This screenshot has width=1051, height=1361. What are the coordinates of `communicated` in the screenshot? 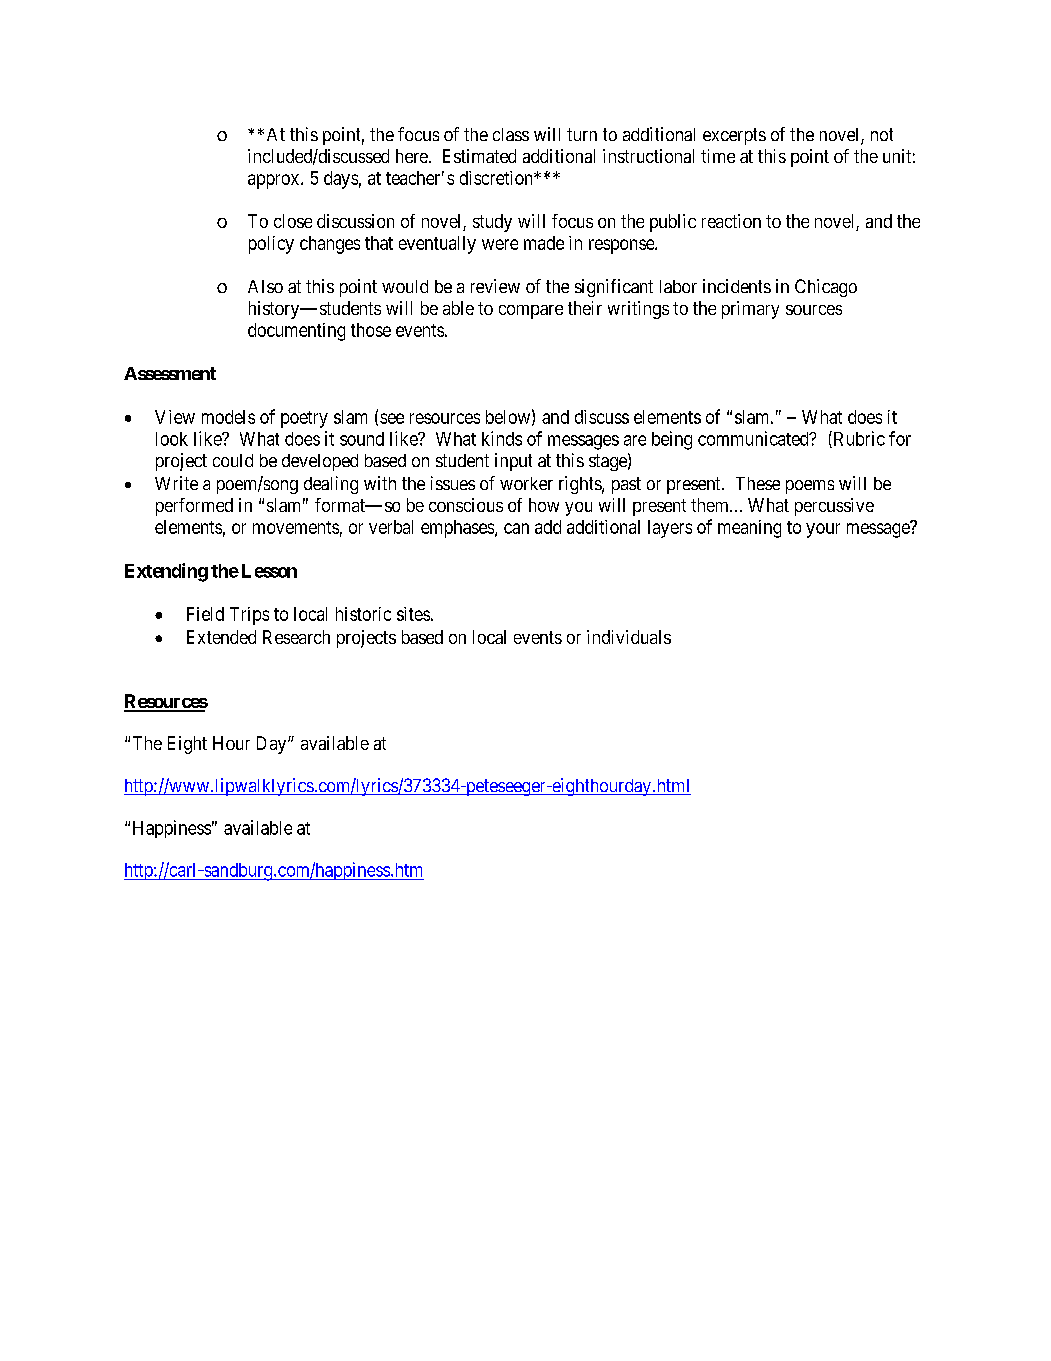 It's located at (754, 438).
